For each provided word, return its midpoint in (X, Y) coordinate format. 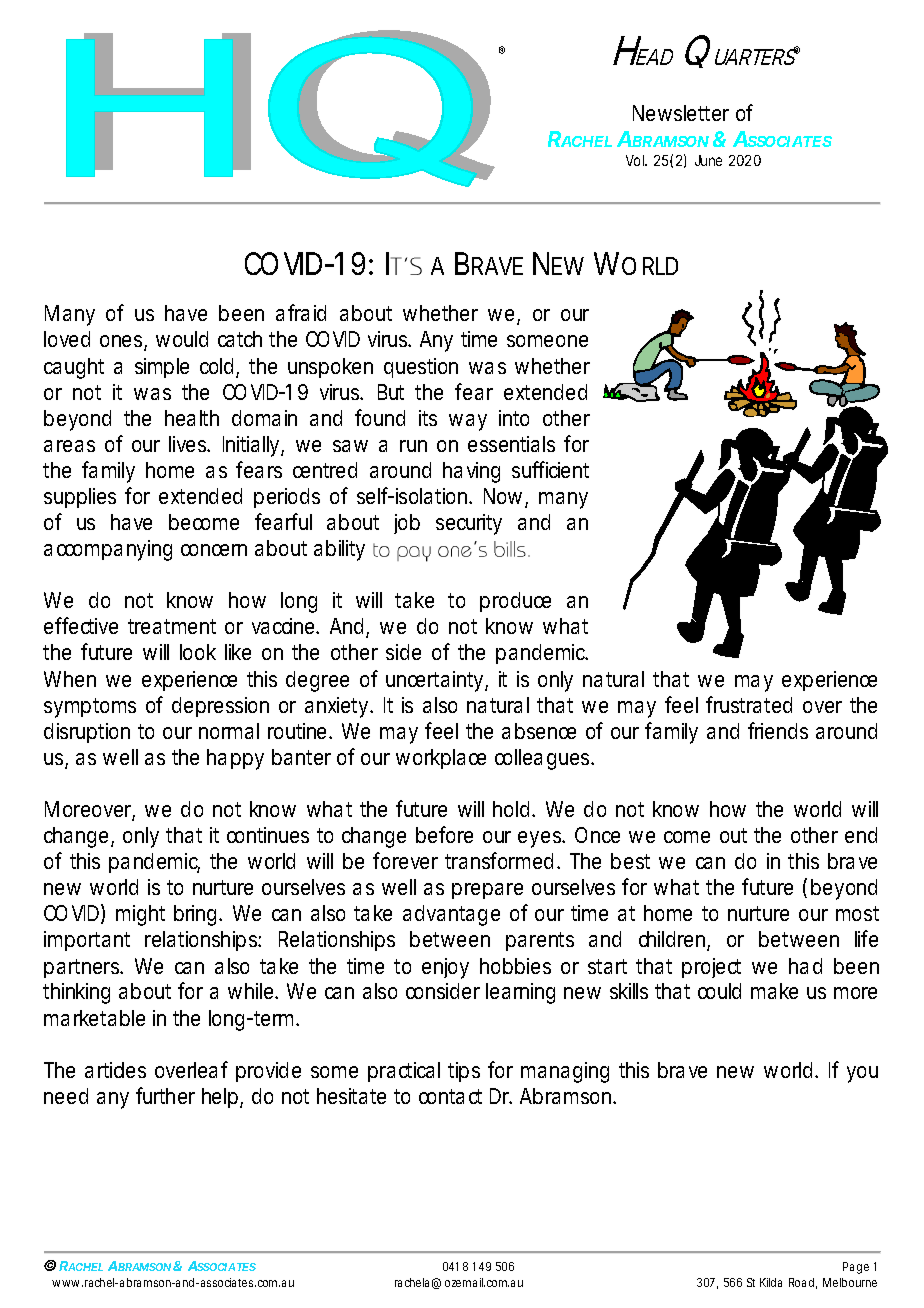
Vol (636, 160)
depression (220, 707)
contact (450, 1096)
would (182, 339)
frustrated (749, 704)
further (165, 1095)
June (708, 160)
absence (539, 731)
